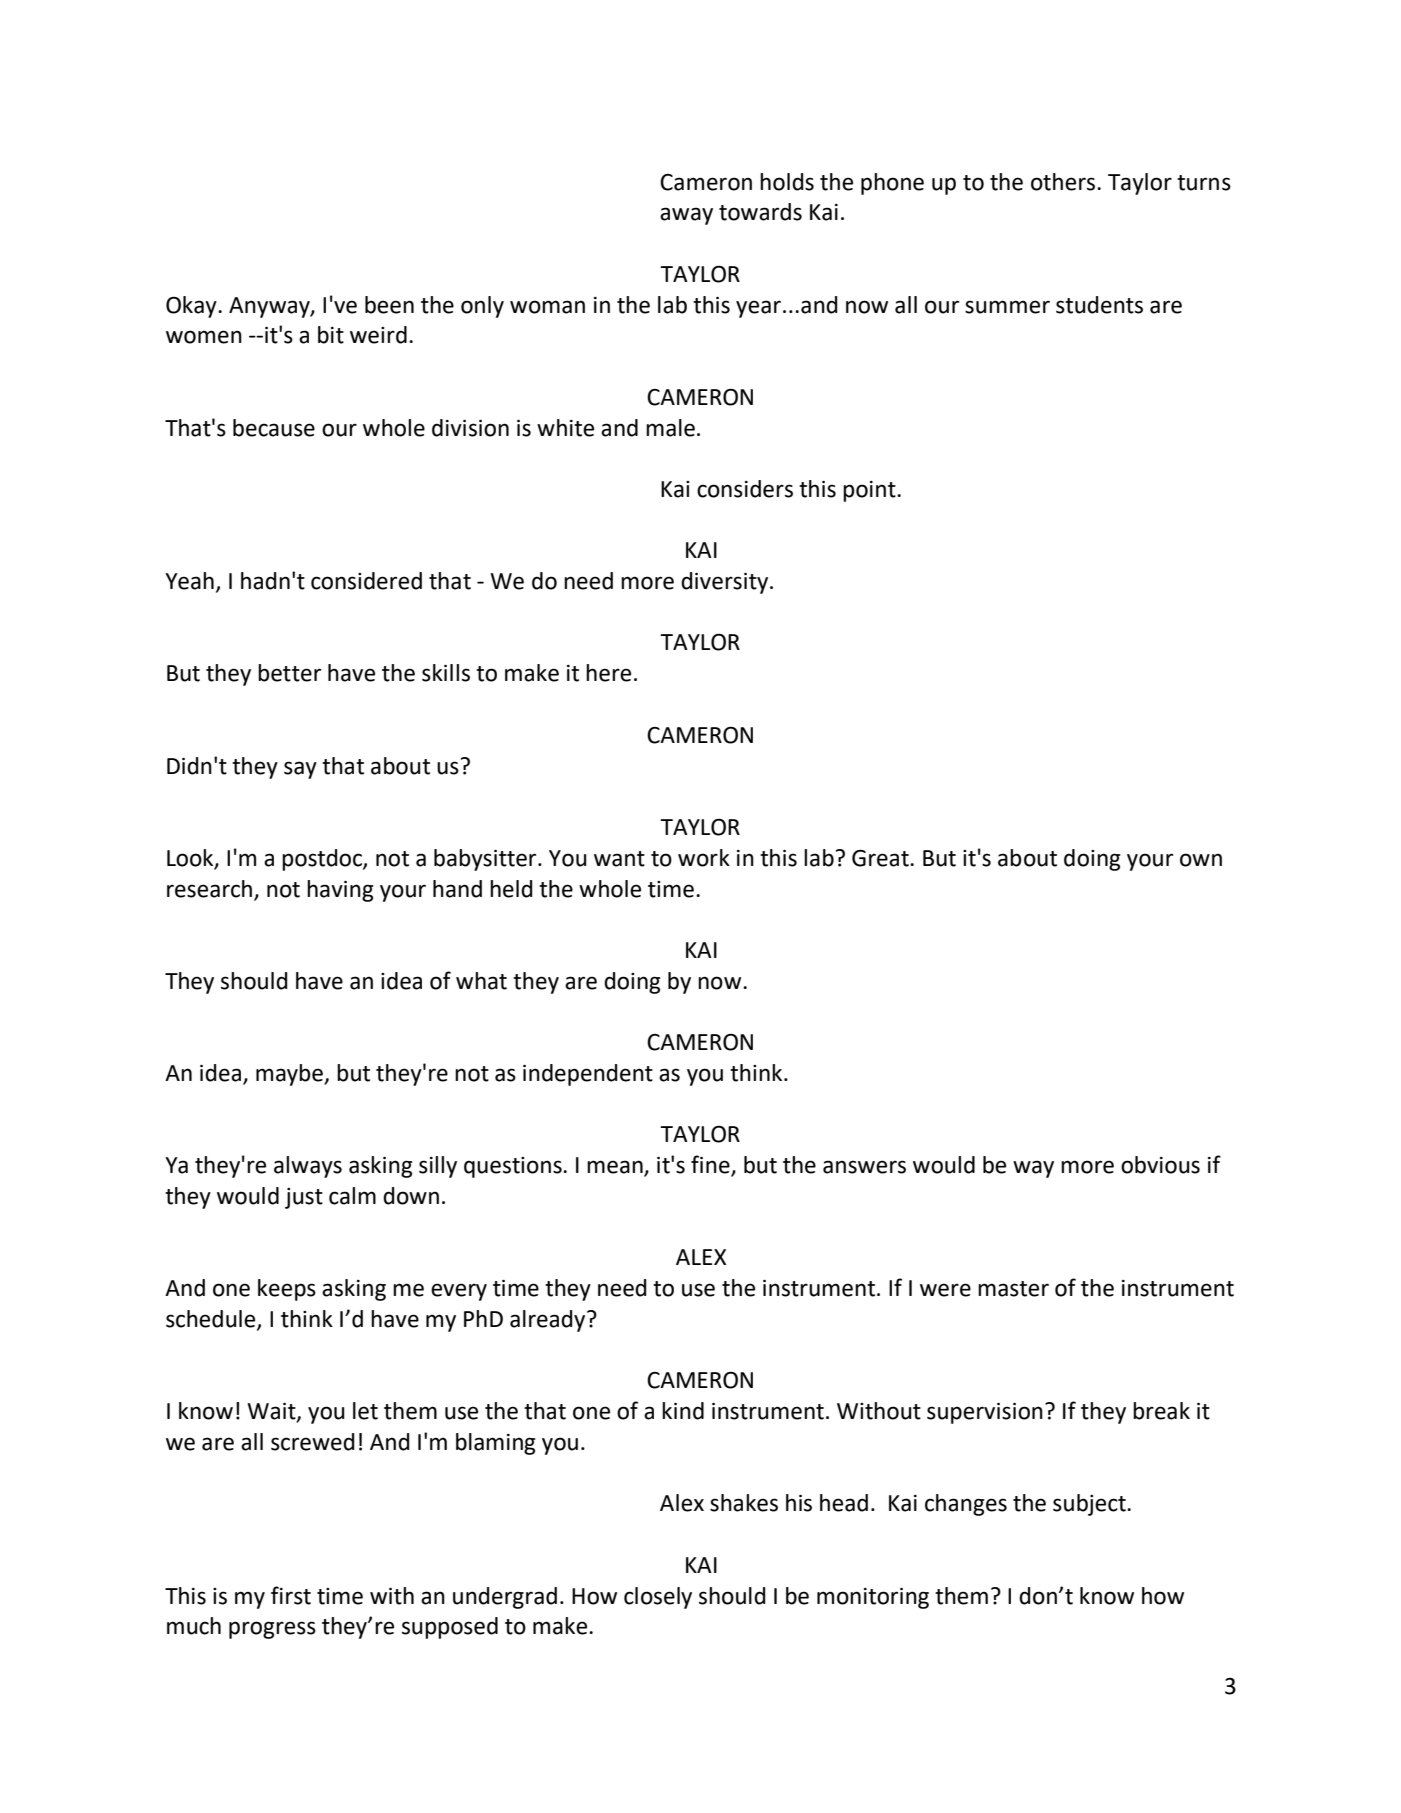 The image size is (1401, 1813). I want to click on been, so click(389, 305).
